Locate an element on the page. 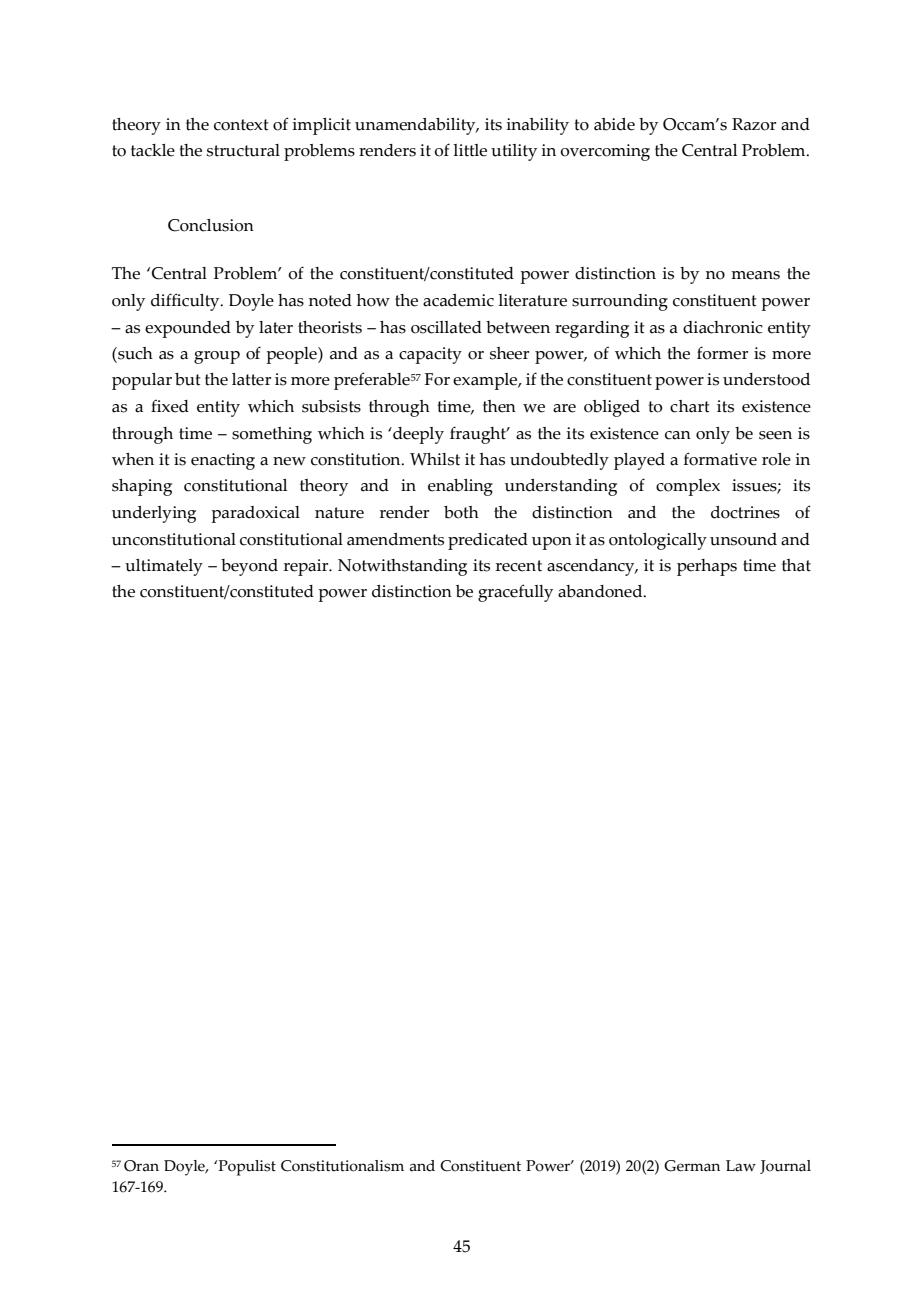  enacting is located at coordinates (223, 461).
